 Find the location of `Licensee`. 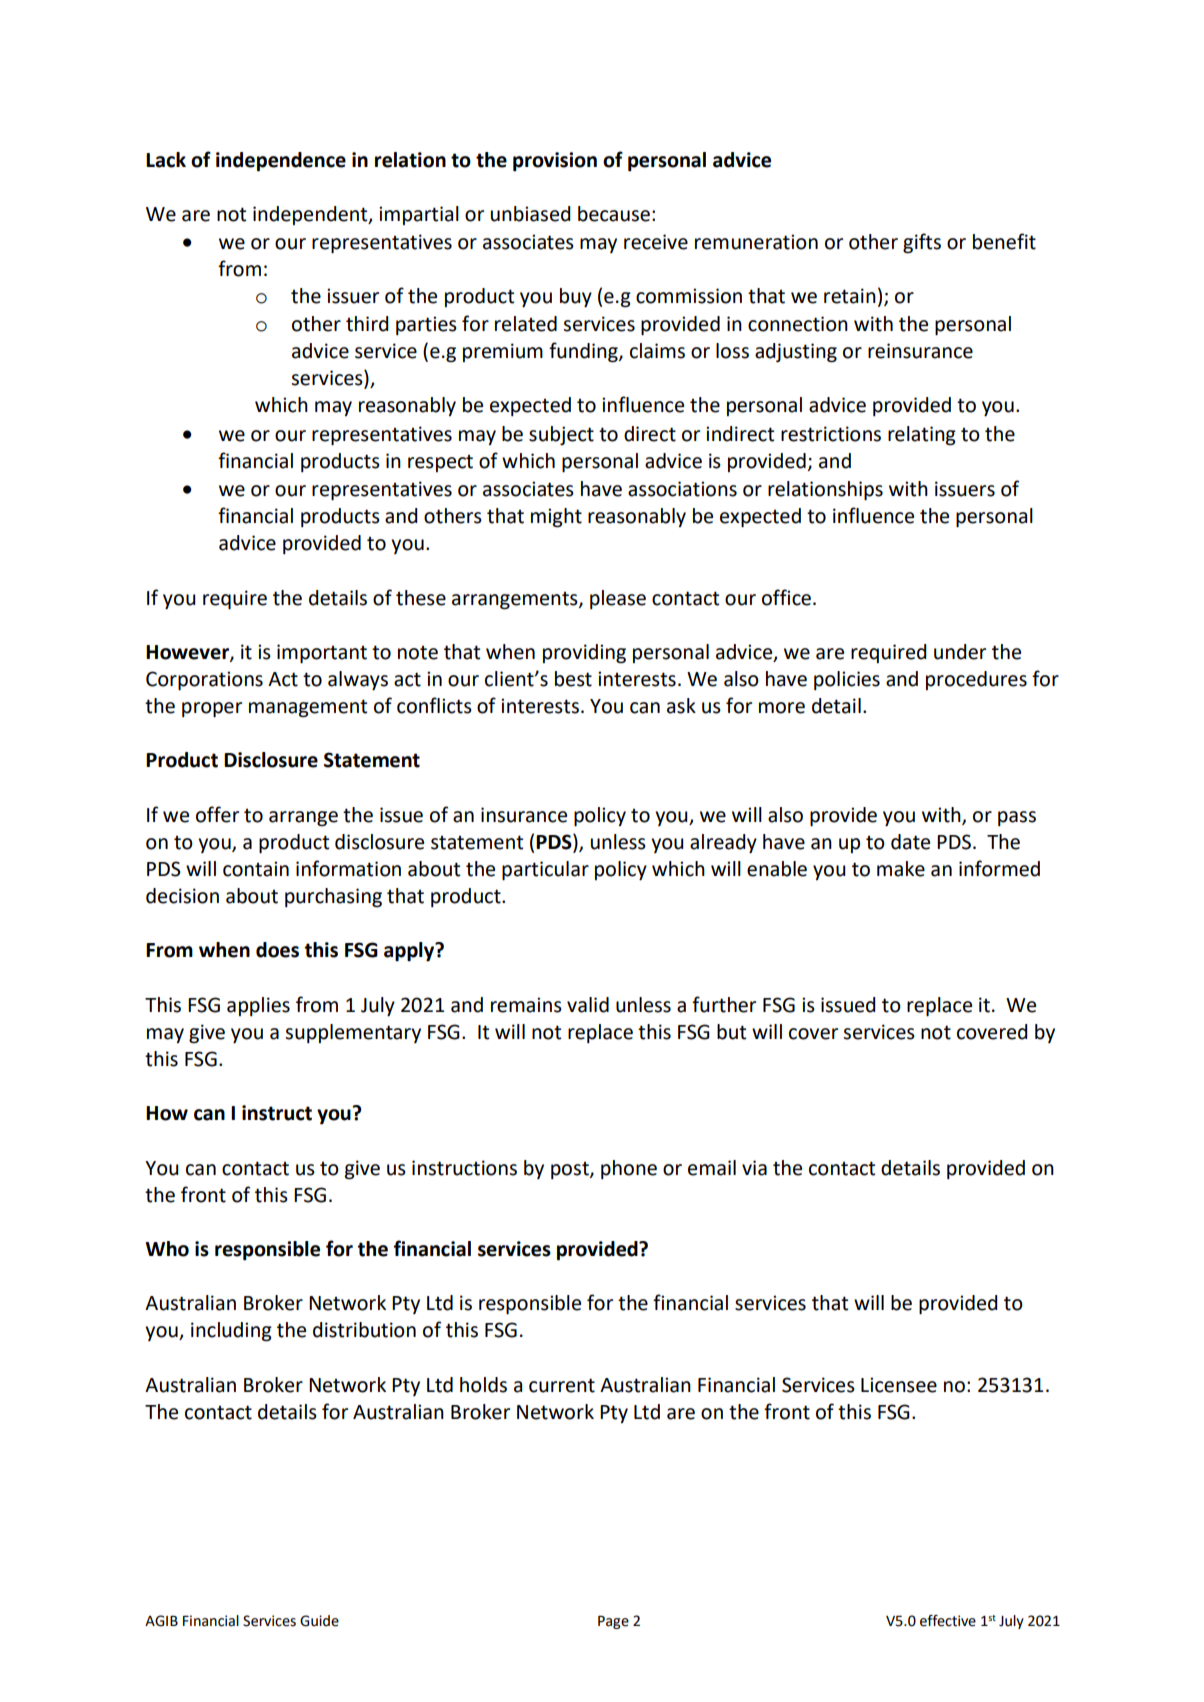

Licensee is located at coordinates (899, 1385).
